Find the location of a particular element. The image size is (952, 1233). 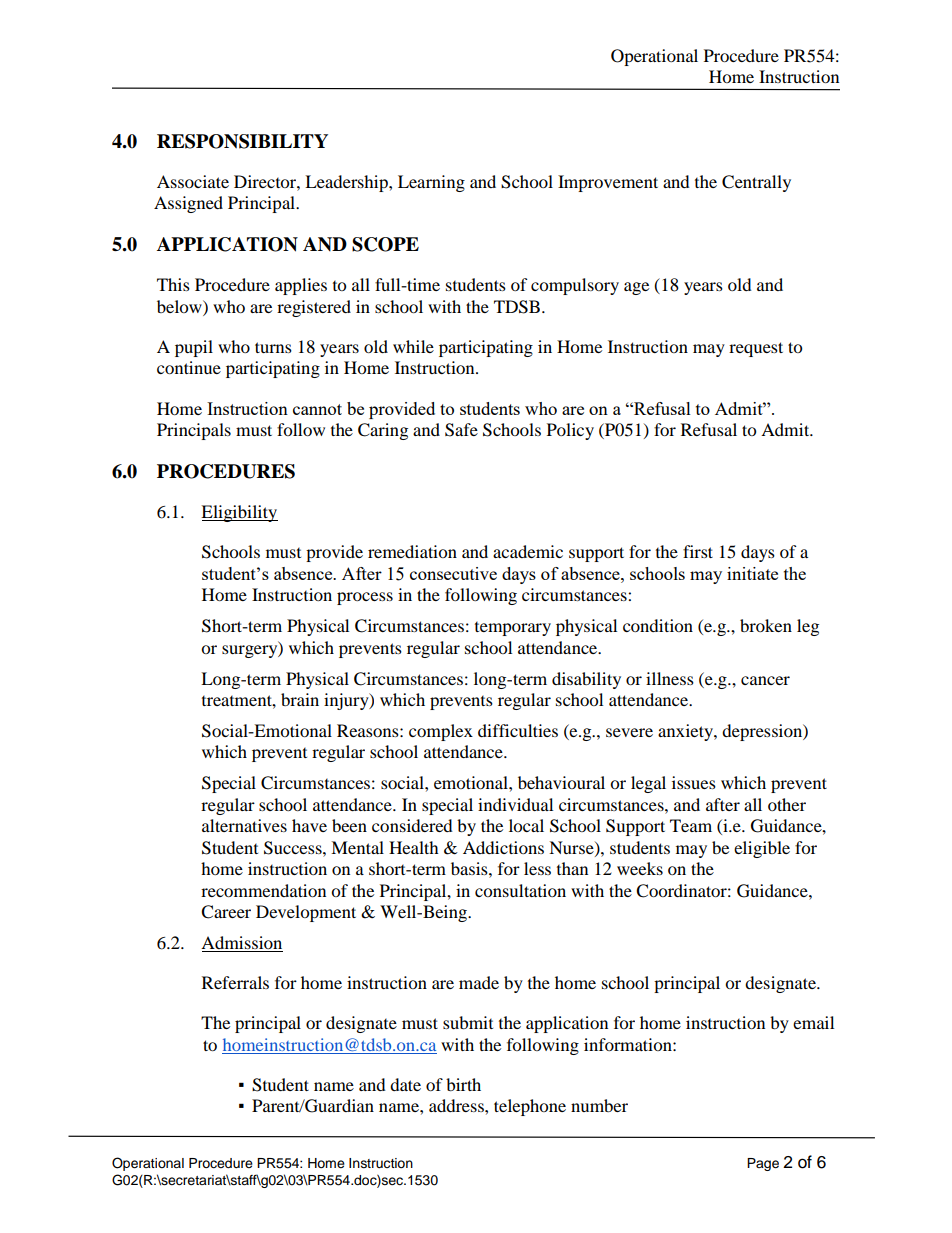

alternatives is located at coordinates (244, 825).
